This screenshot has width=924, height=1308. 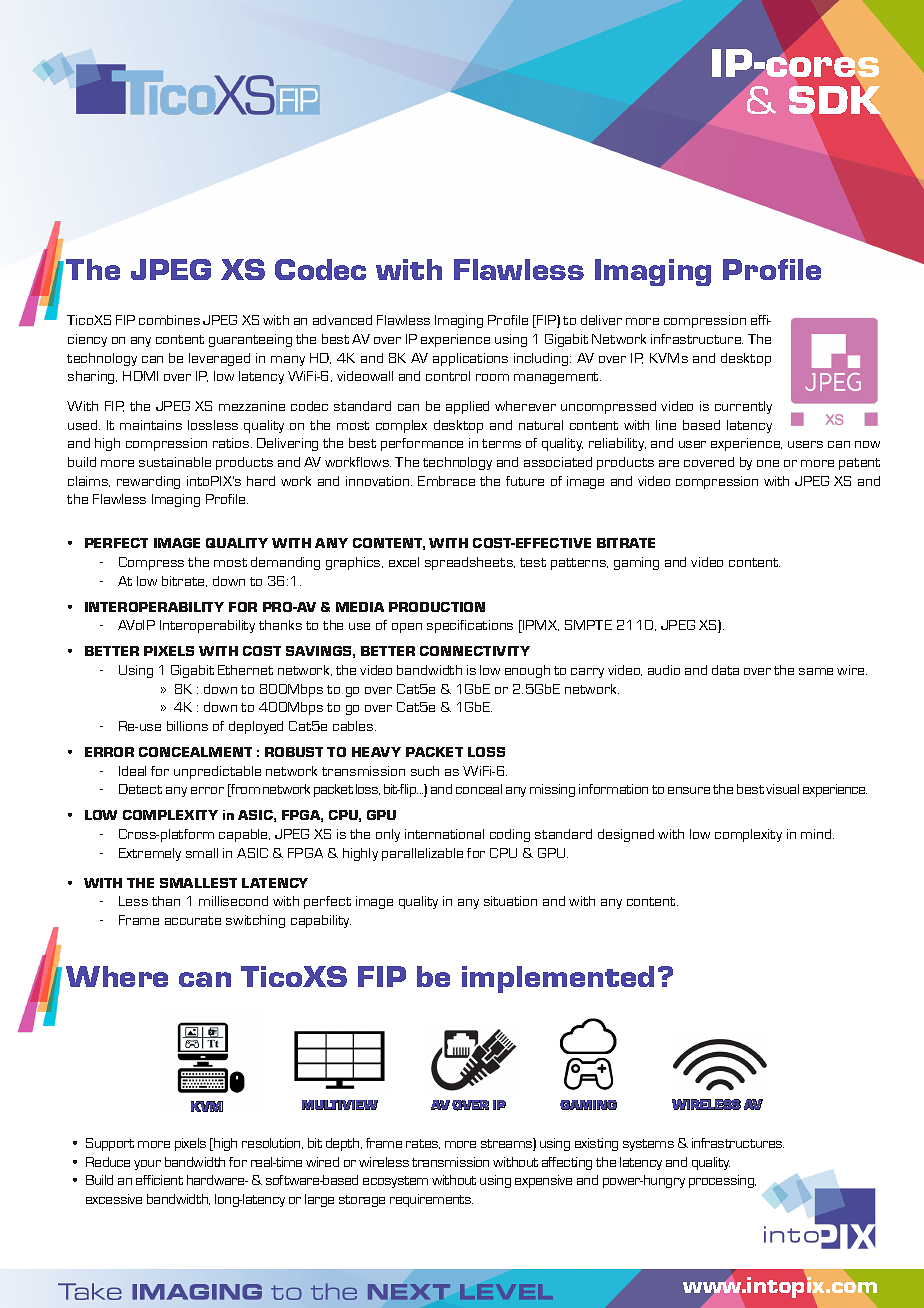 I want to click on such, so click(x=425, y=771).
